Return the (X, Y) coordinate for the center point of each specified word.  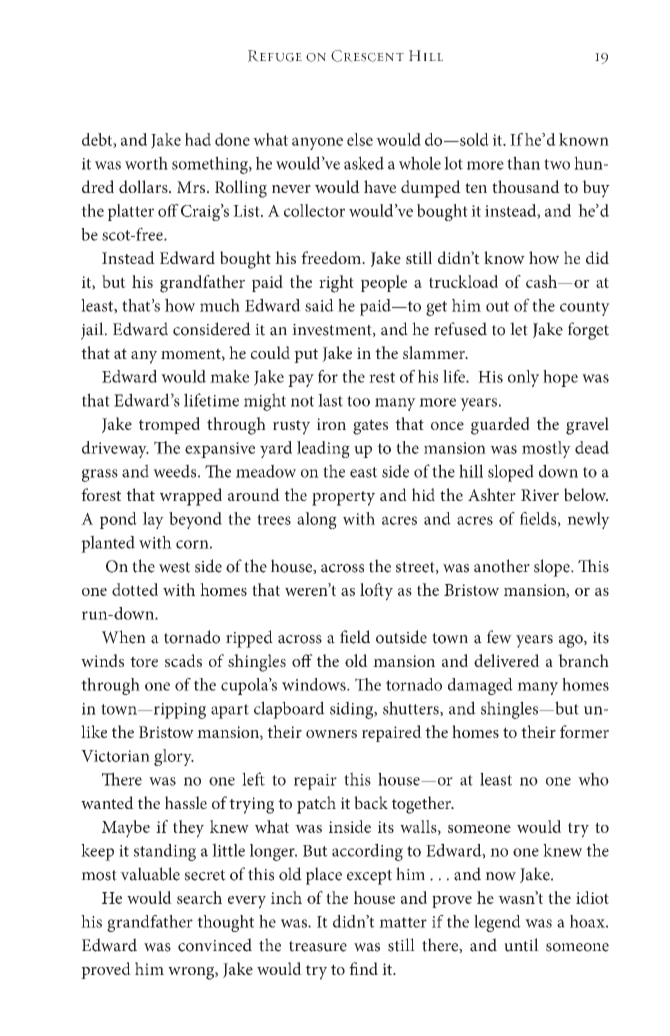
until (521, 945)
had (198, 139)
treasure (318, 946)
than (523, 163)
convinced (215, 945)
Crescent (367, 56)
